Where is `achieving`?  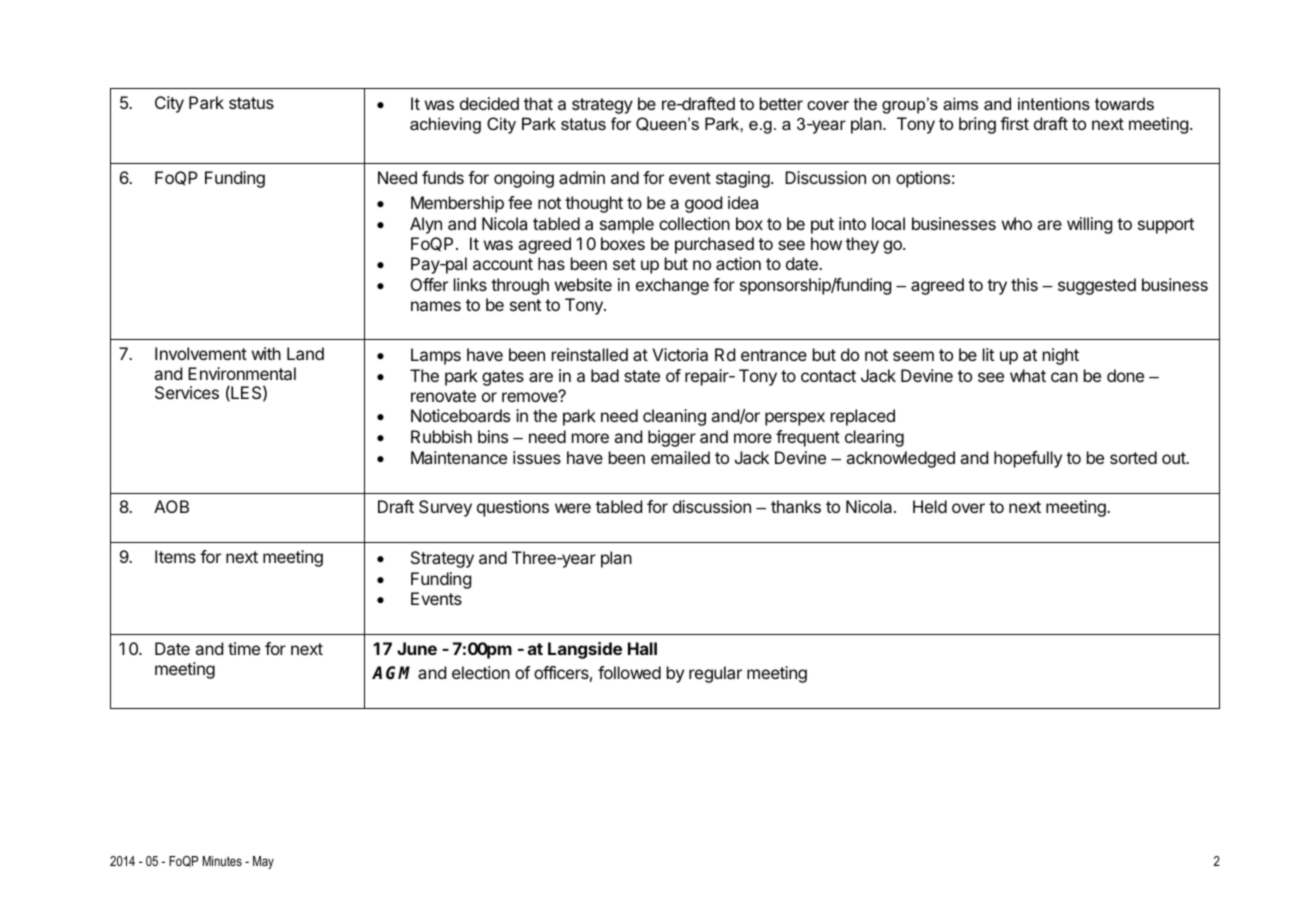 achieving is located at coordinates (445, 125).
